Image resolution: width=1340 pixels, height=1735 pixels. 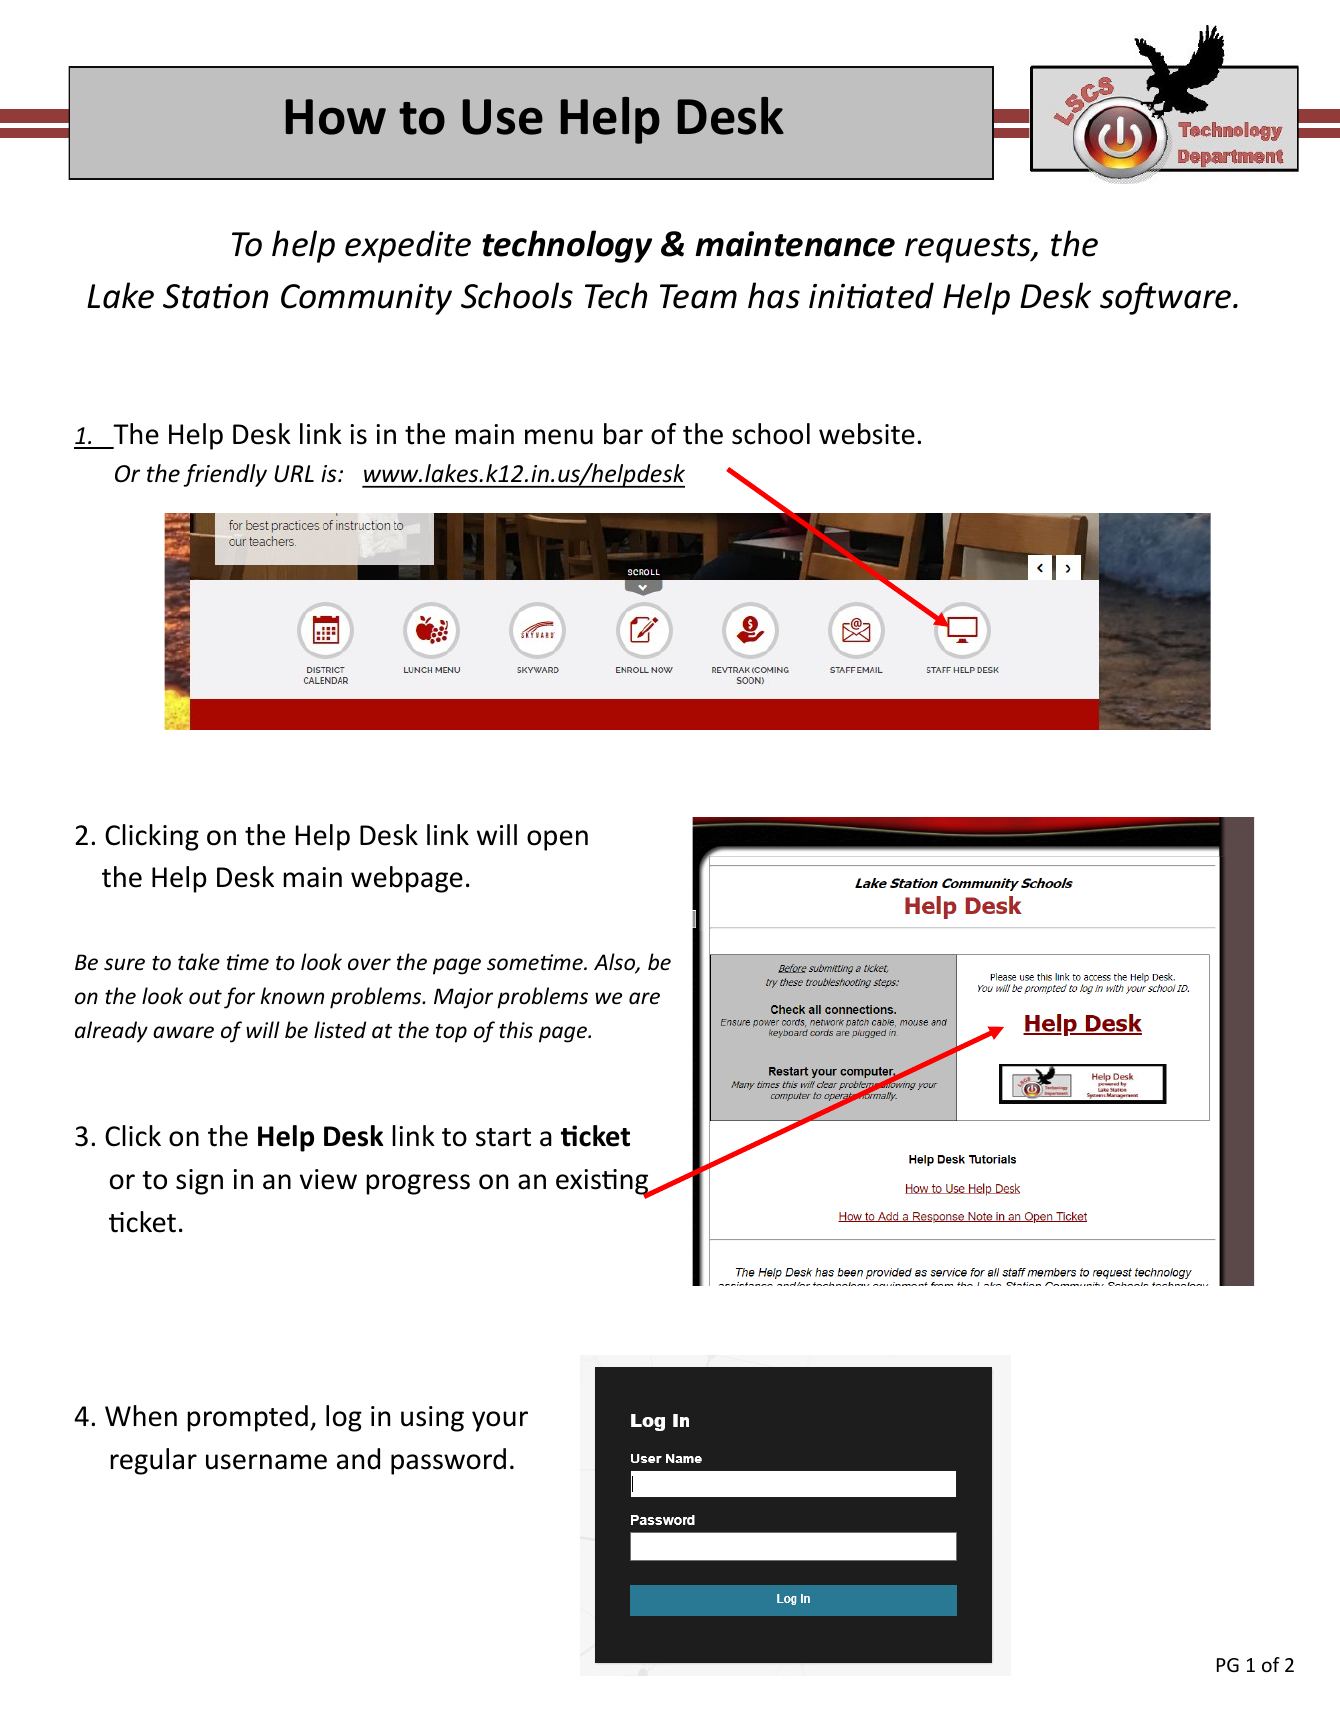 What do you see at coordinates (969, 248) in the document?
I see `requests` at bounding box center [969, 248].
